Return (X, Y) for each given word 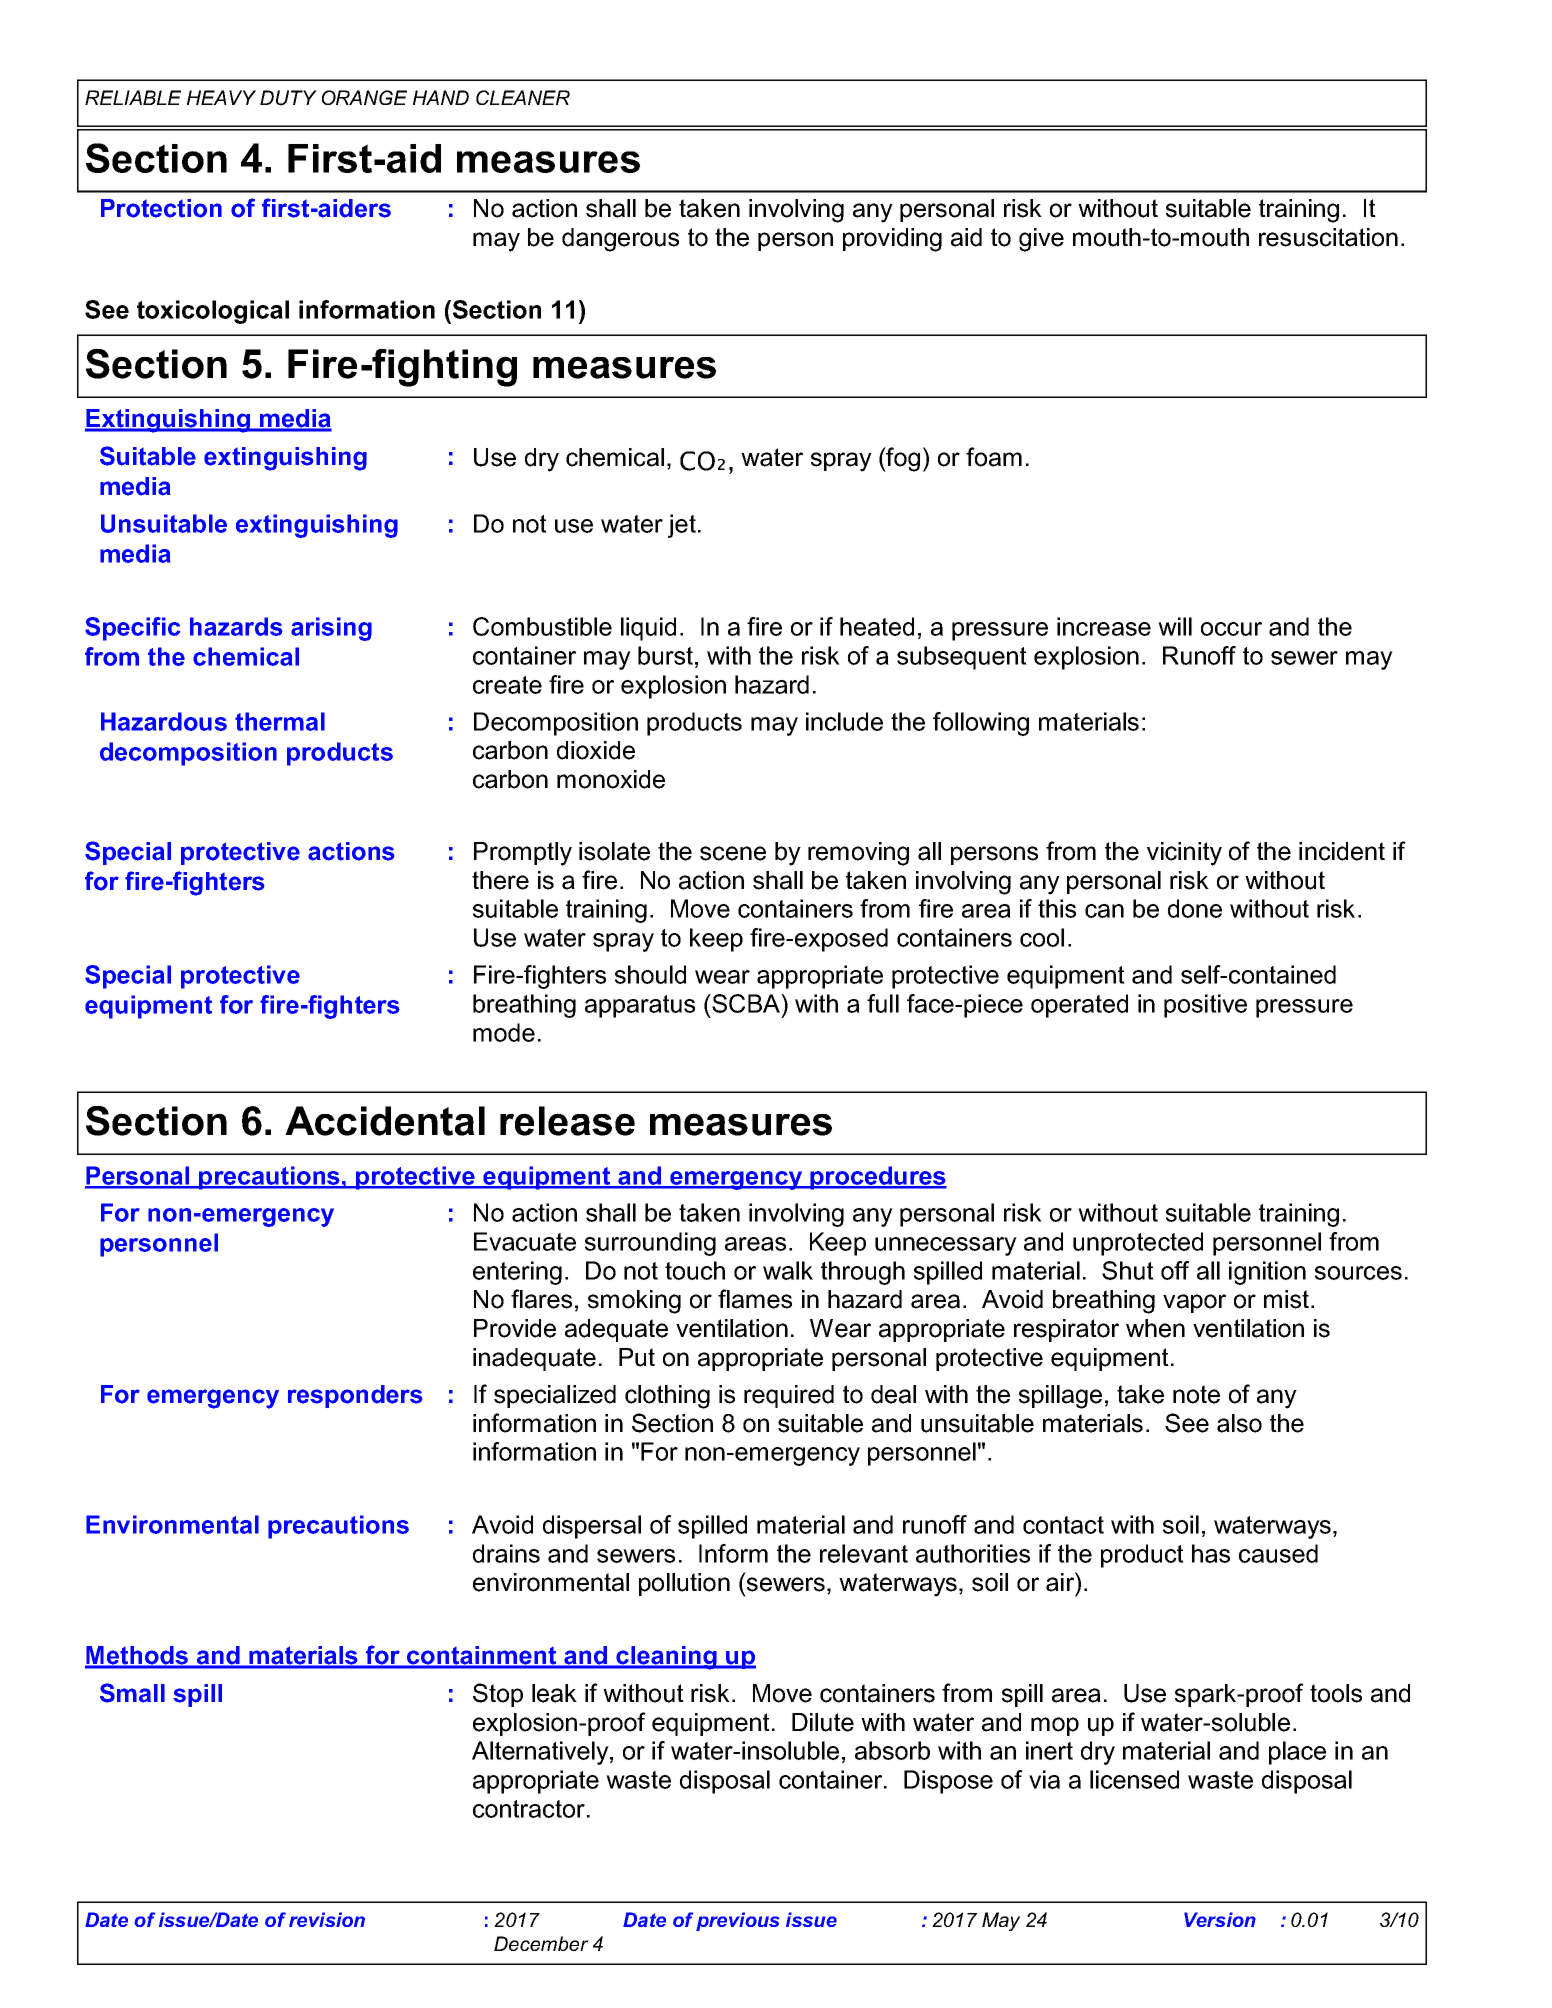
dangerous (620, 240)
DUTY (288, 98)
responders (355, 1396)
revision (327, 1919)
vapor (1194, 1303)
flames (755, 1299)
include (844, 721)
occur (1231, 629)
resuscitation (1328, 237)
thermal (280, 721)
